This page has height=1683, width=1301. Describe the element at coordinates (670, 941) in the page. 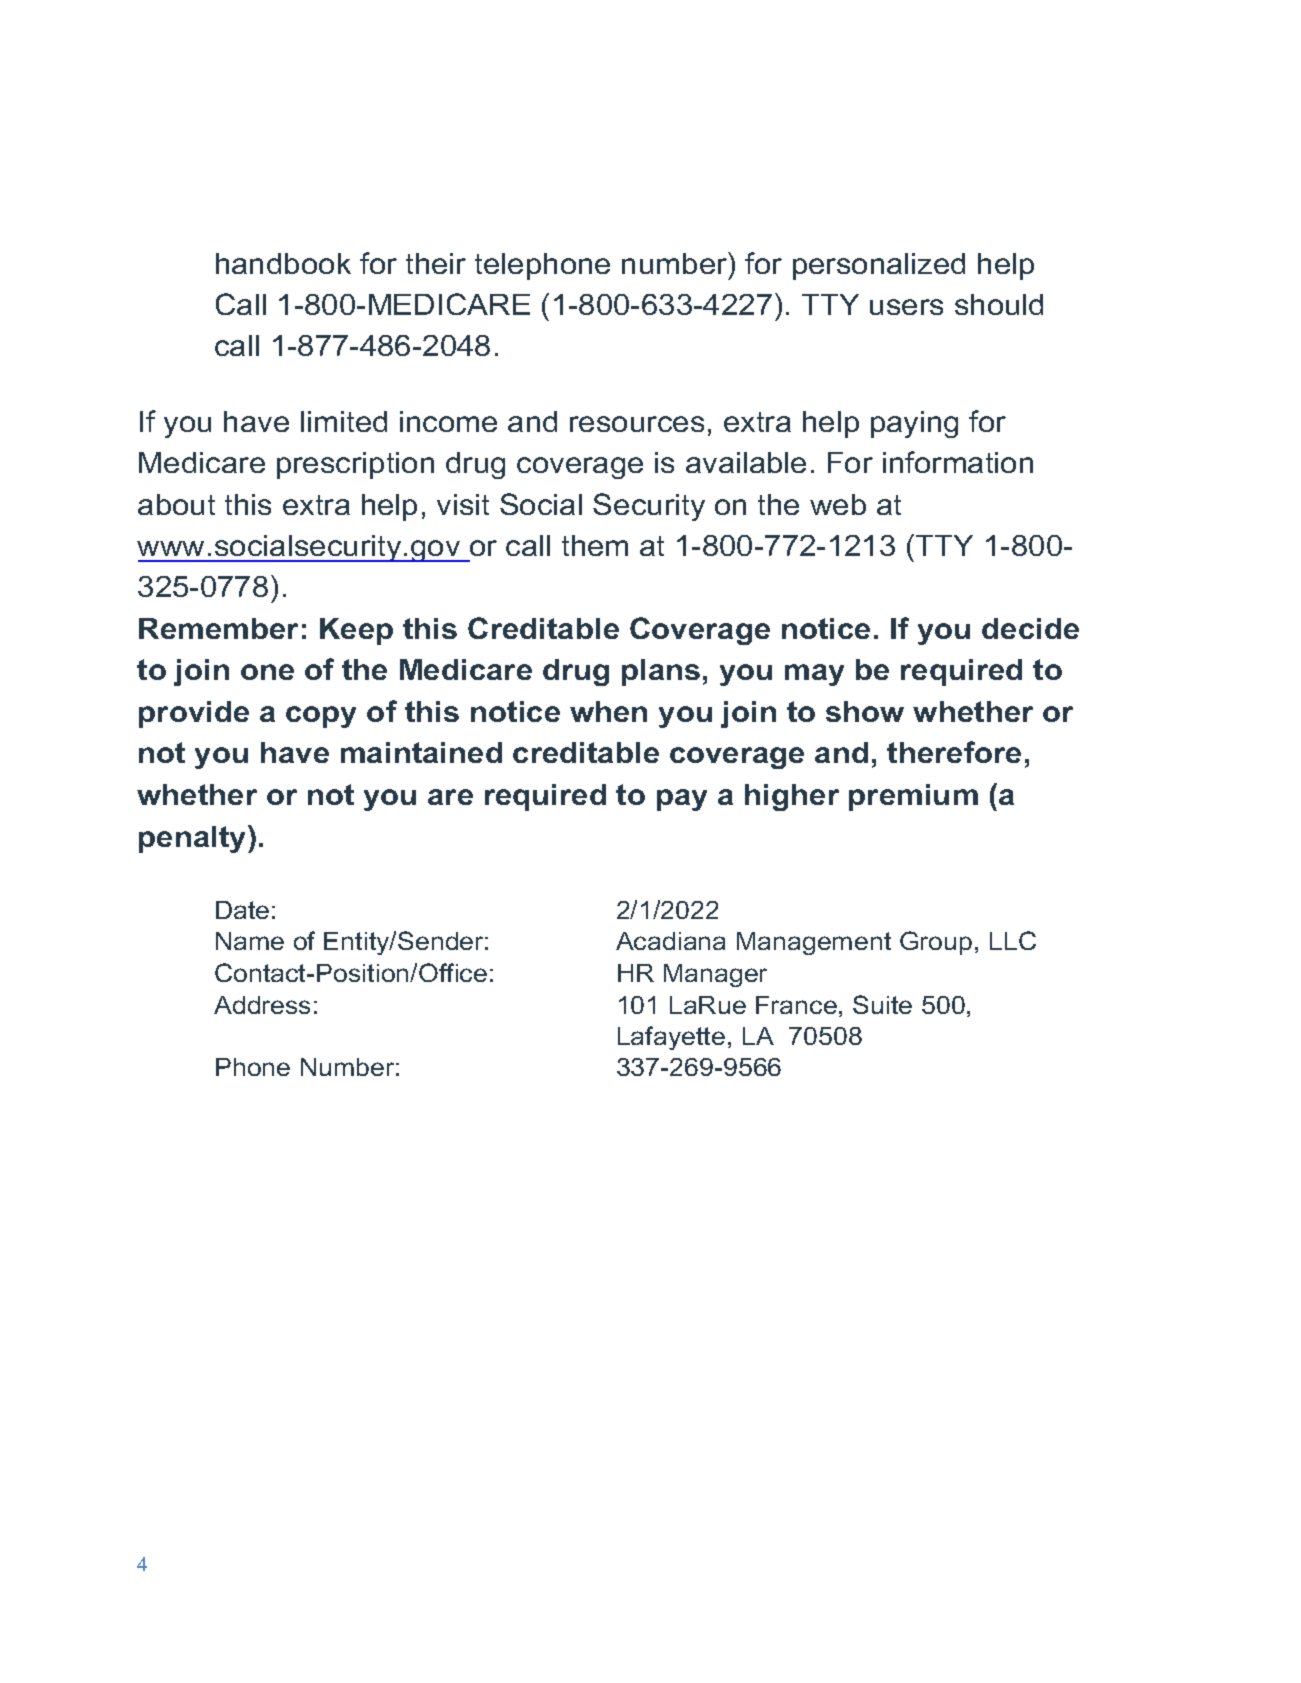

I see `Acadiana` at that location.
